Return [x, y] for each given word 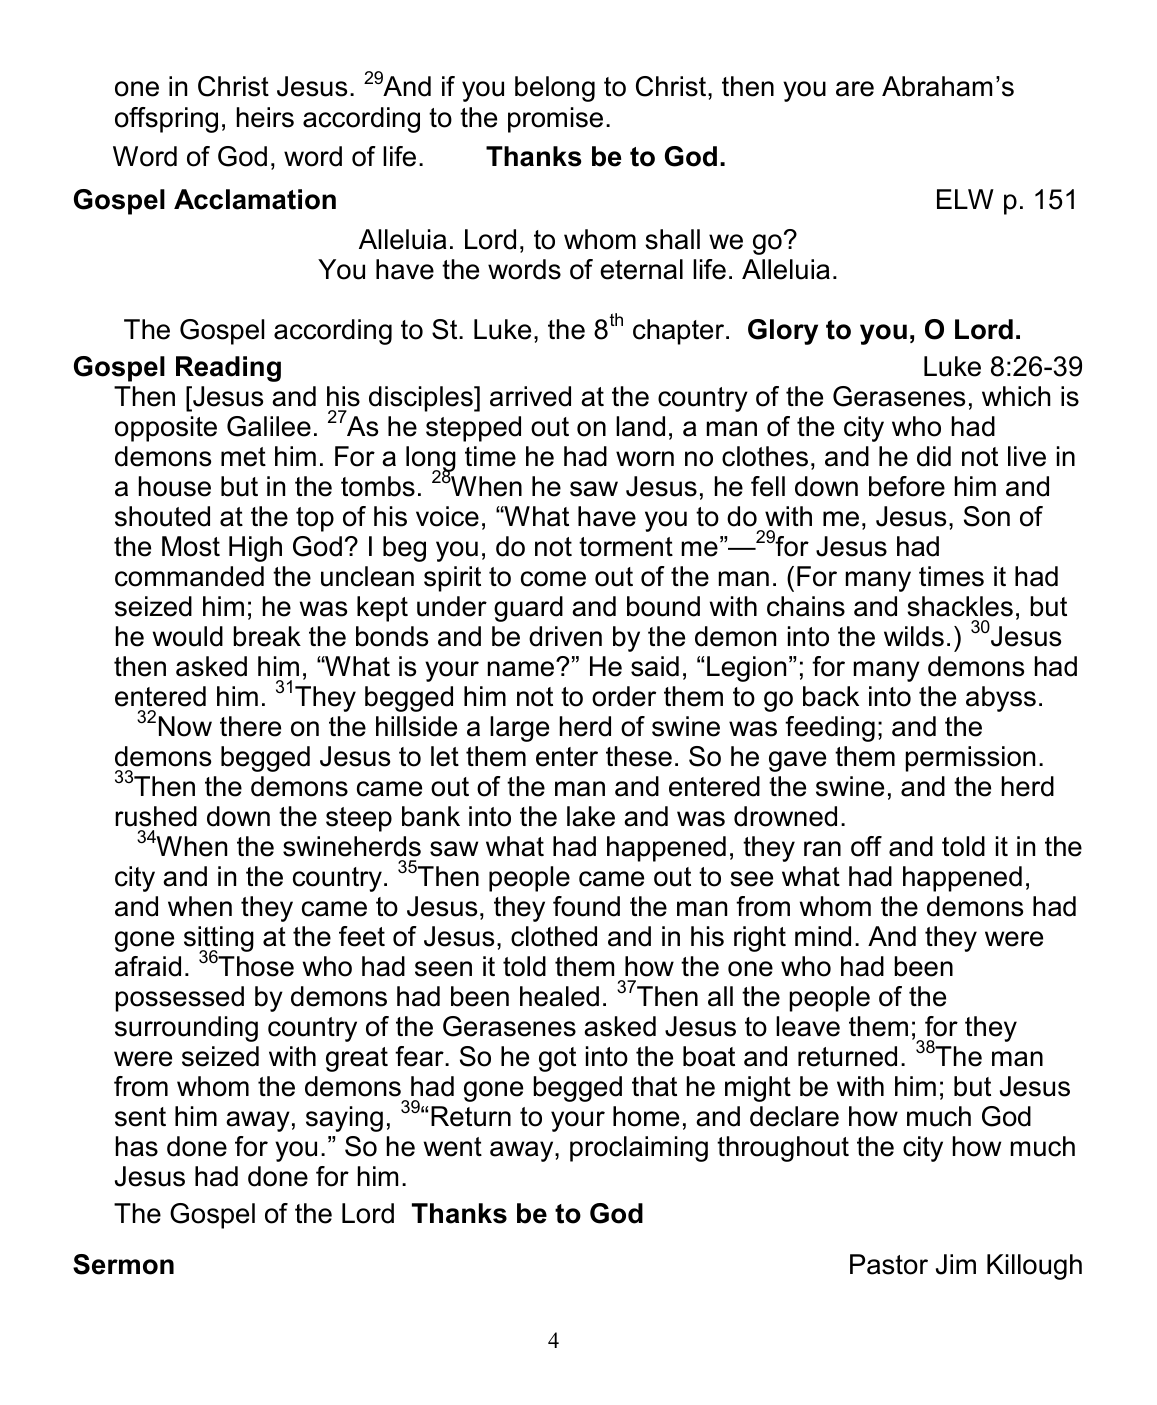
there [250, 726]
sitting [219, 940]
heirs [265, 117]
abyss [1001, 699]
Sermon [123, 1264]
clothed [554, 936]
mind [823, 936]
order [624, 696]
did [934, 456]
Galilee [269, 426]
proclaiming [639, 1149]
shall [672, 239]
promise [555, 120]
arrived [530, 396]
